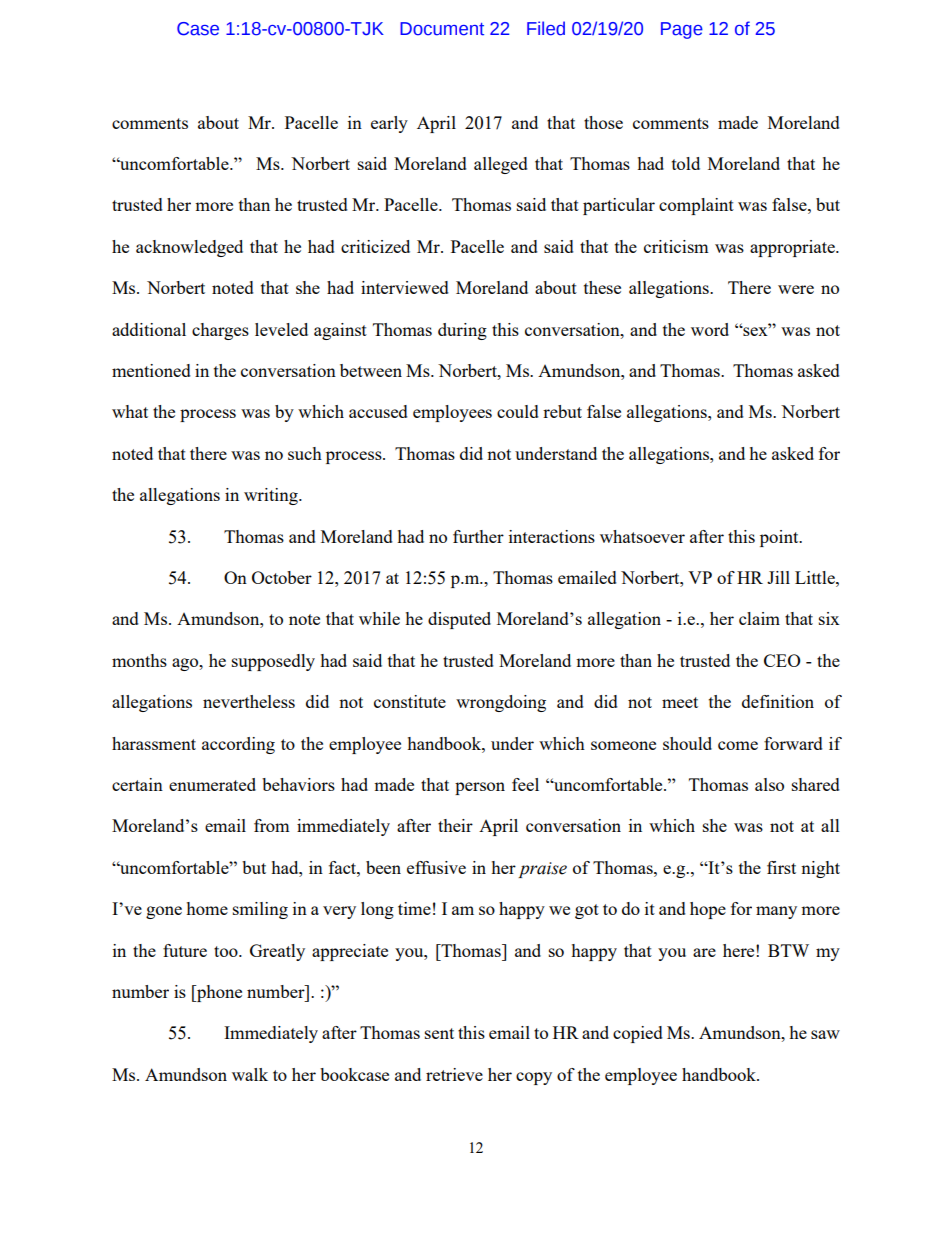 This screenshot has width=952, height=1233. What do you see at coordinates (518, 411) in the screenshot?
I see `could` at bounding box center [518, 411].
